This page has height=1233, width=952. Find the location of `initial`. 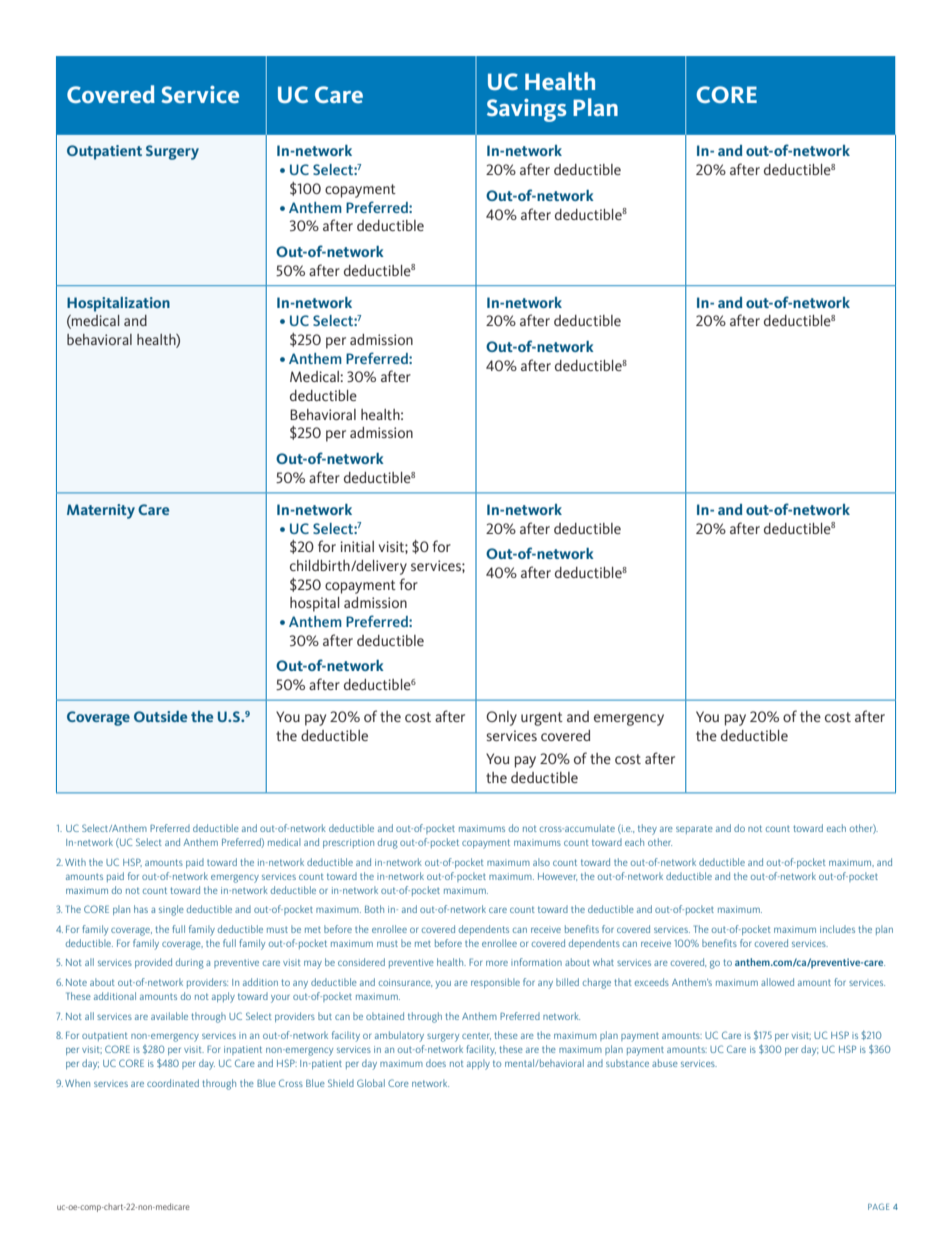

initial is located at coordinates (357, 546).
